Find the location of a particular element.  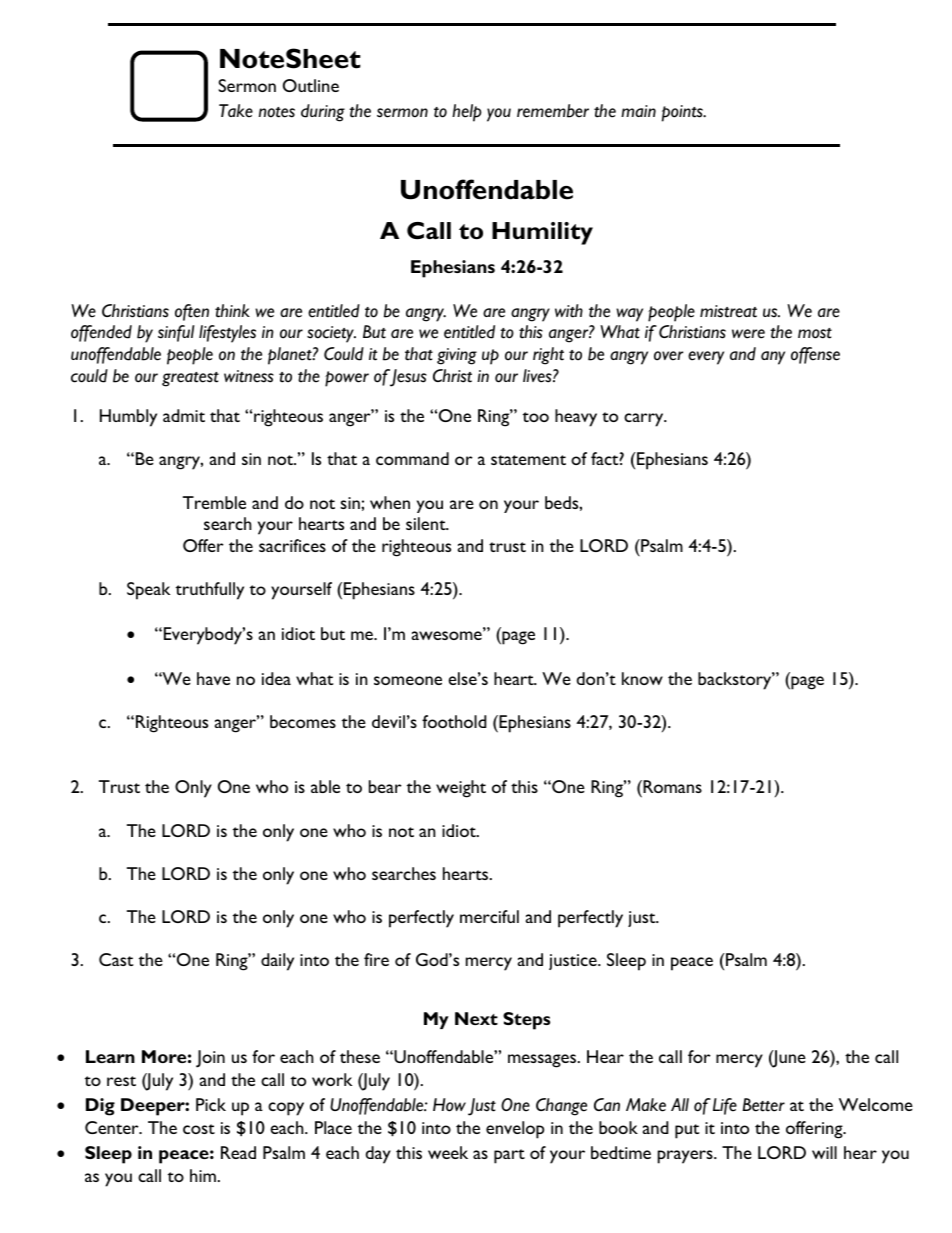

admit is located at coordinates (184, 415).
